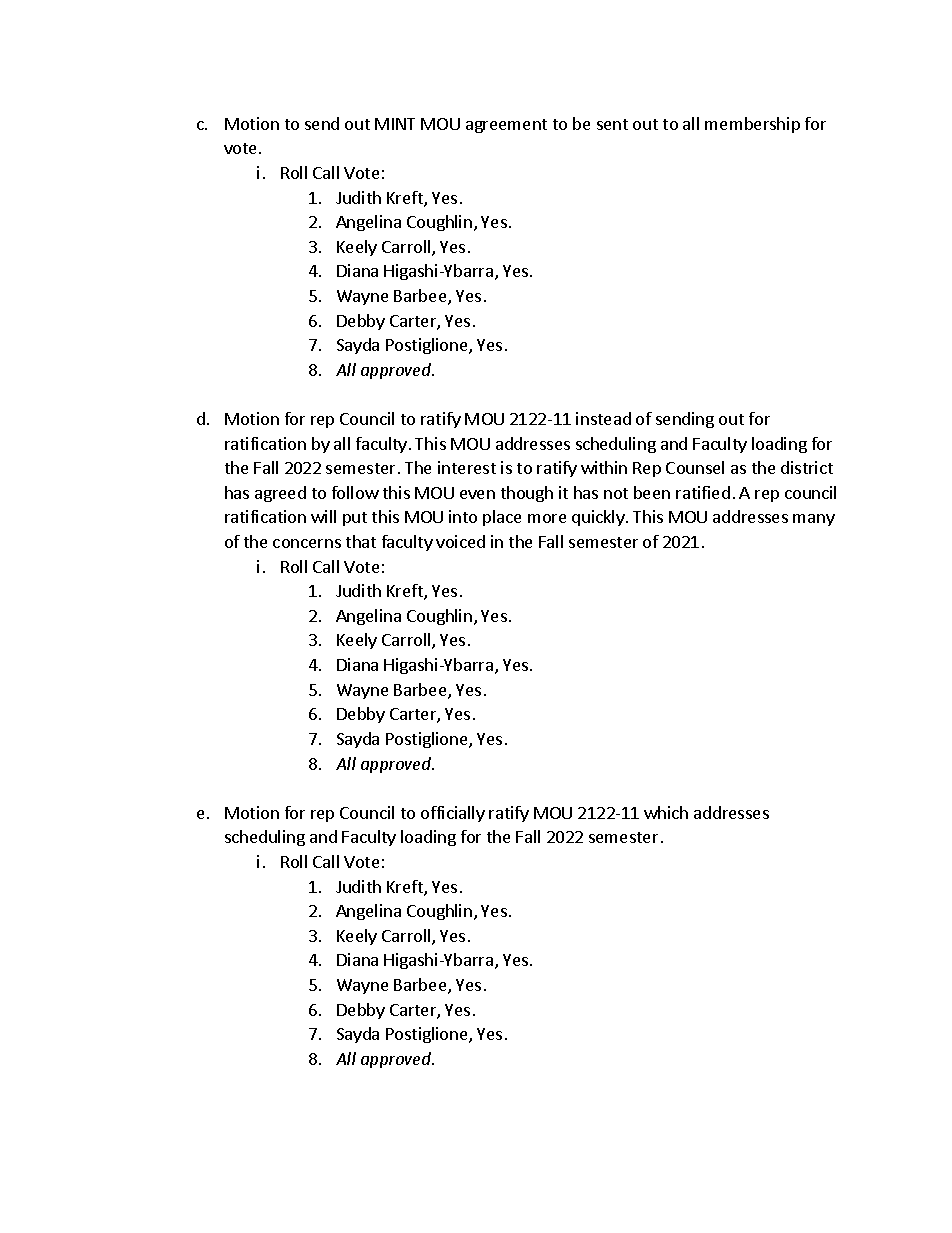 The image size is (952, 1233). What do you see at coordinates (355, 492) in the image?
I see `follow` at bounding box center [355, 492].
